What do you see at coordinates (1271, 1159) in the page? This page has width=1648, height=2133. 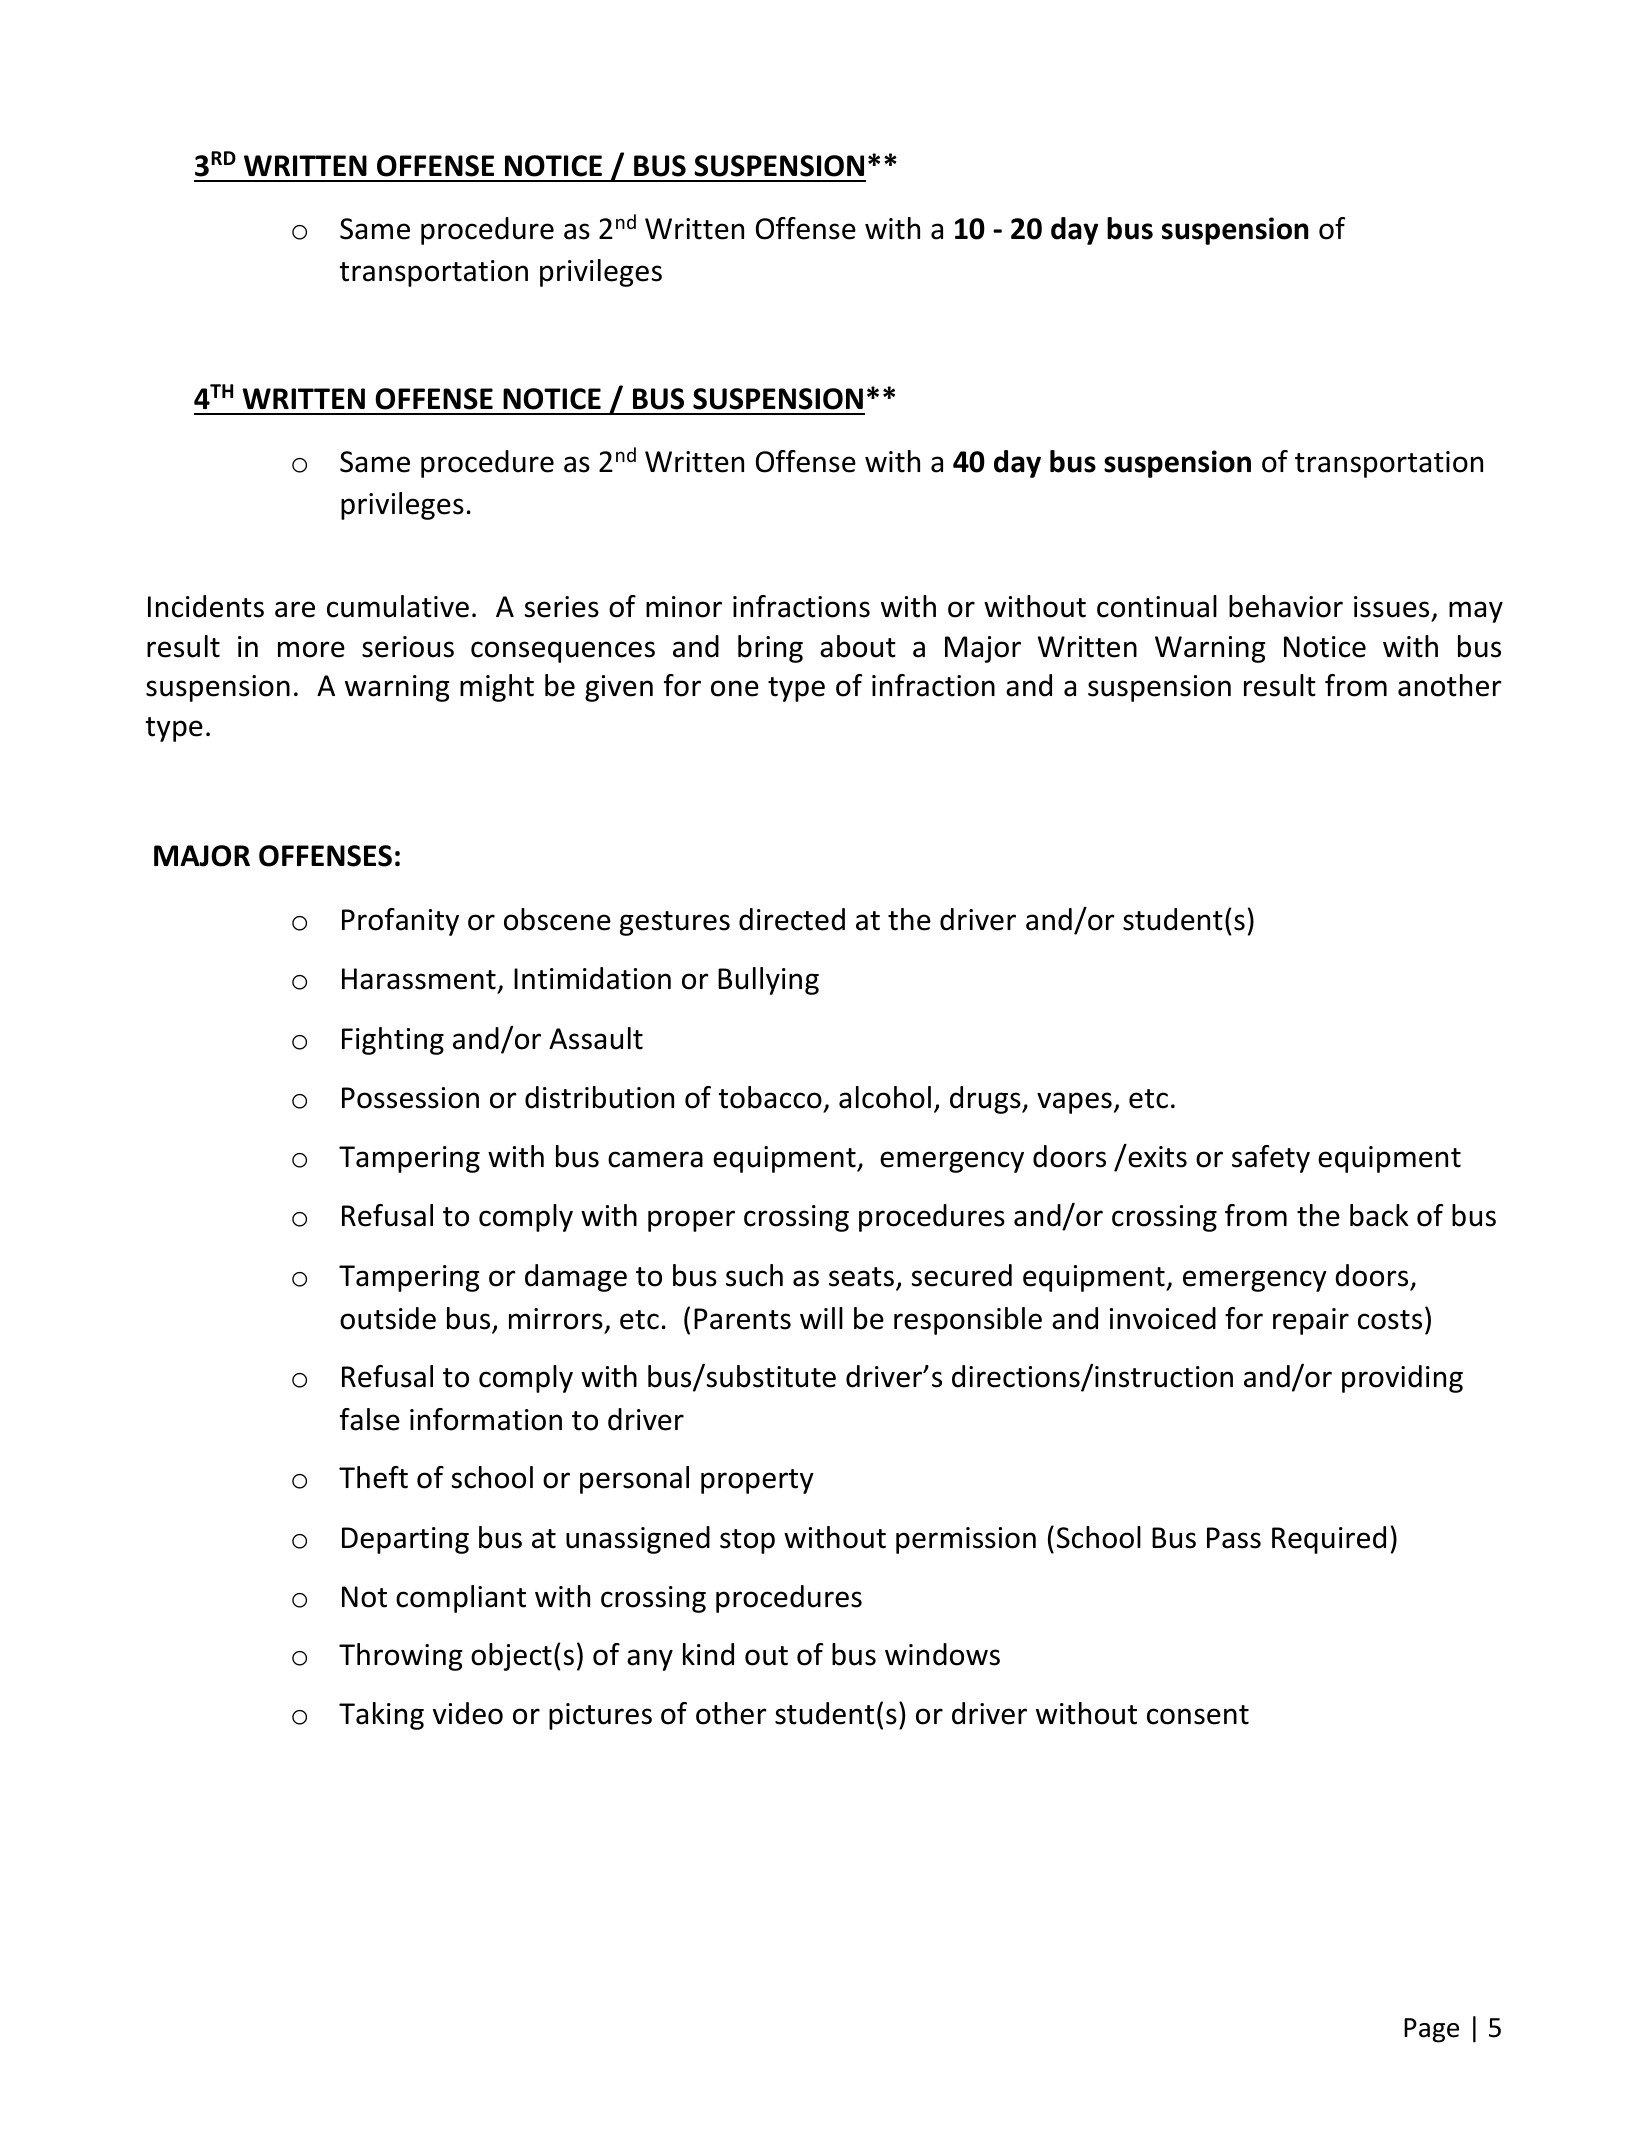 I see `safety` at bounding box center [1271, 1159].
